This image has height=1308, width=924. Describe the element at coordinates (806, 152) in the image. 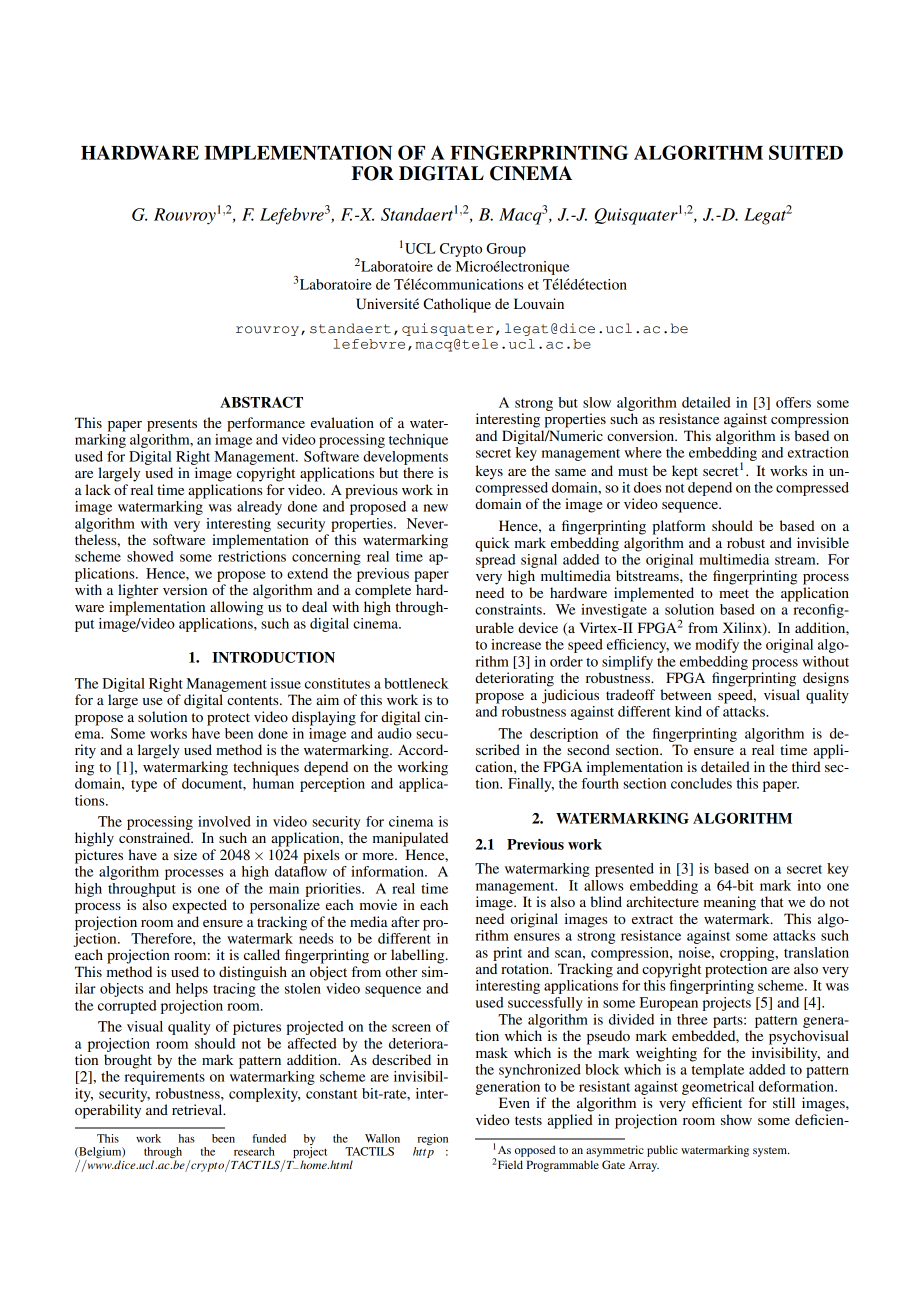

I see `SUITED` at that location.
